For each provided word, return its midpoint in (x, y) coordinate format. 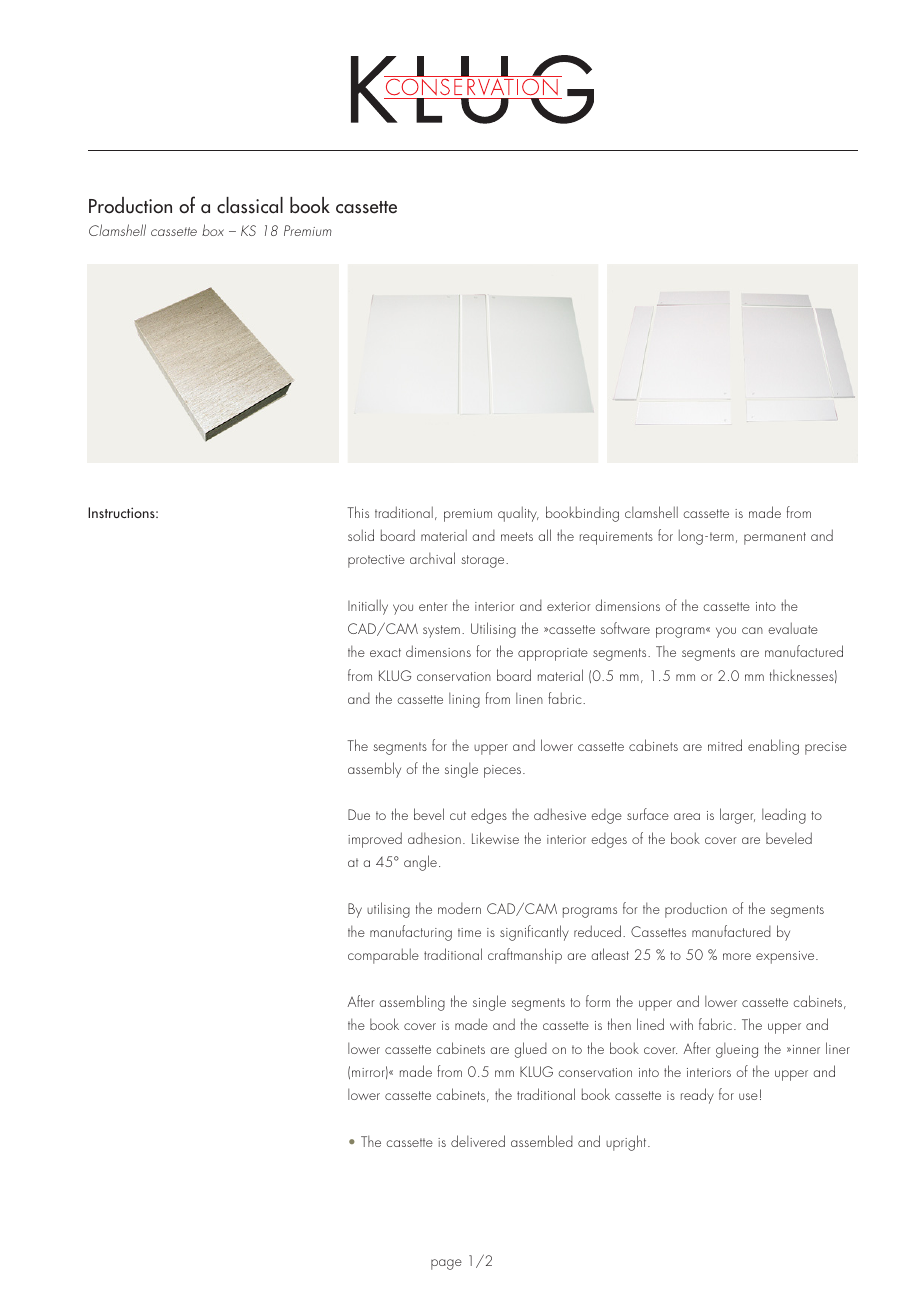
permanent (775, 538)
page (446, 1264)
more (737, 956)
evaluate (793, 628)
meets (517, 536)
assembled (542, 1141)
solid (361, 535)
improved (375, 840)
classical (250, 205)
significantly (534, 933)
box (213, 230)
